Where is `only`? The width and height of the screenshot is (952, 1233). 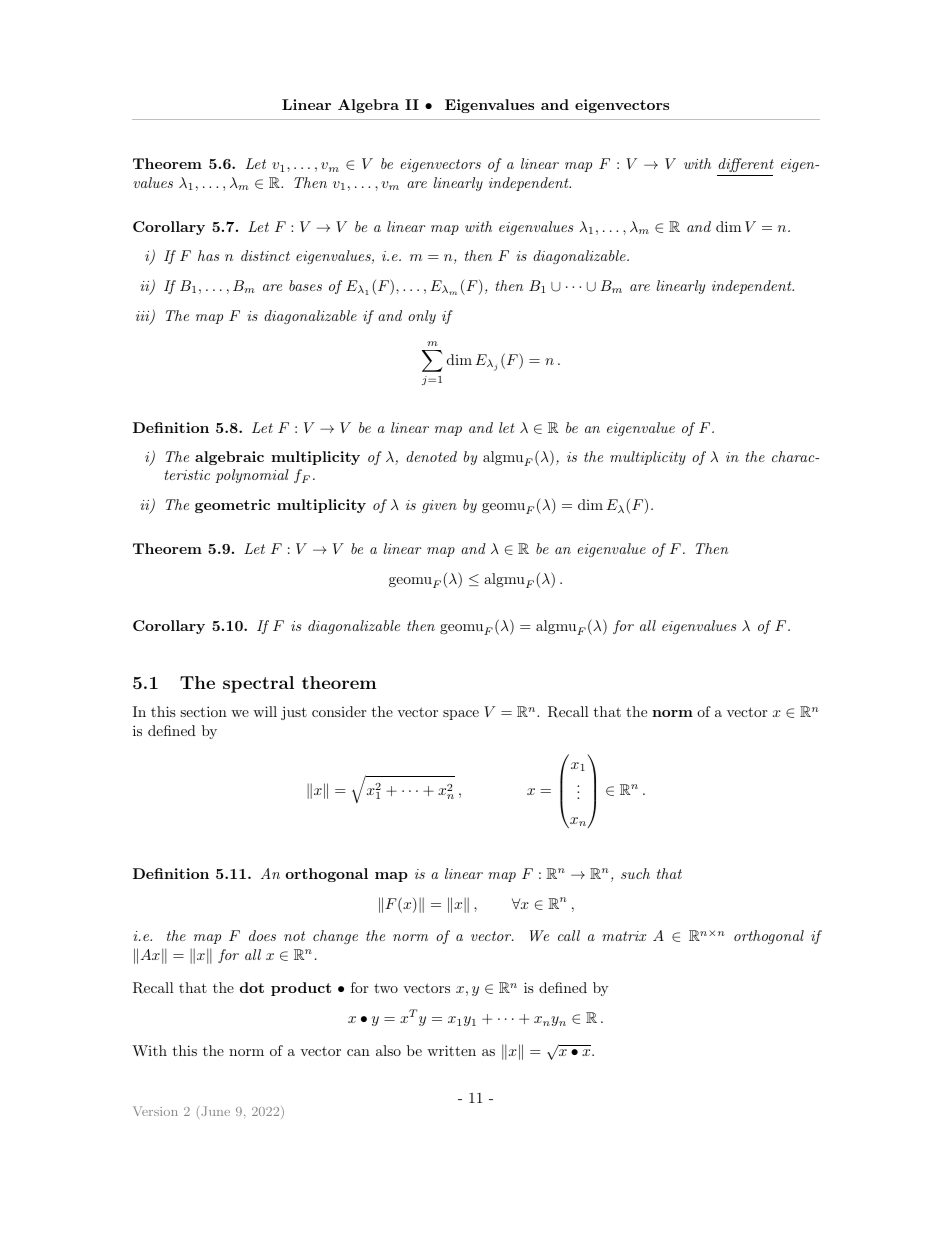 only is located at coordinates (422, 317).
